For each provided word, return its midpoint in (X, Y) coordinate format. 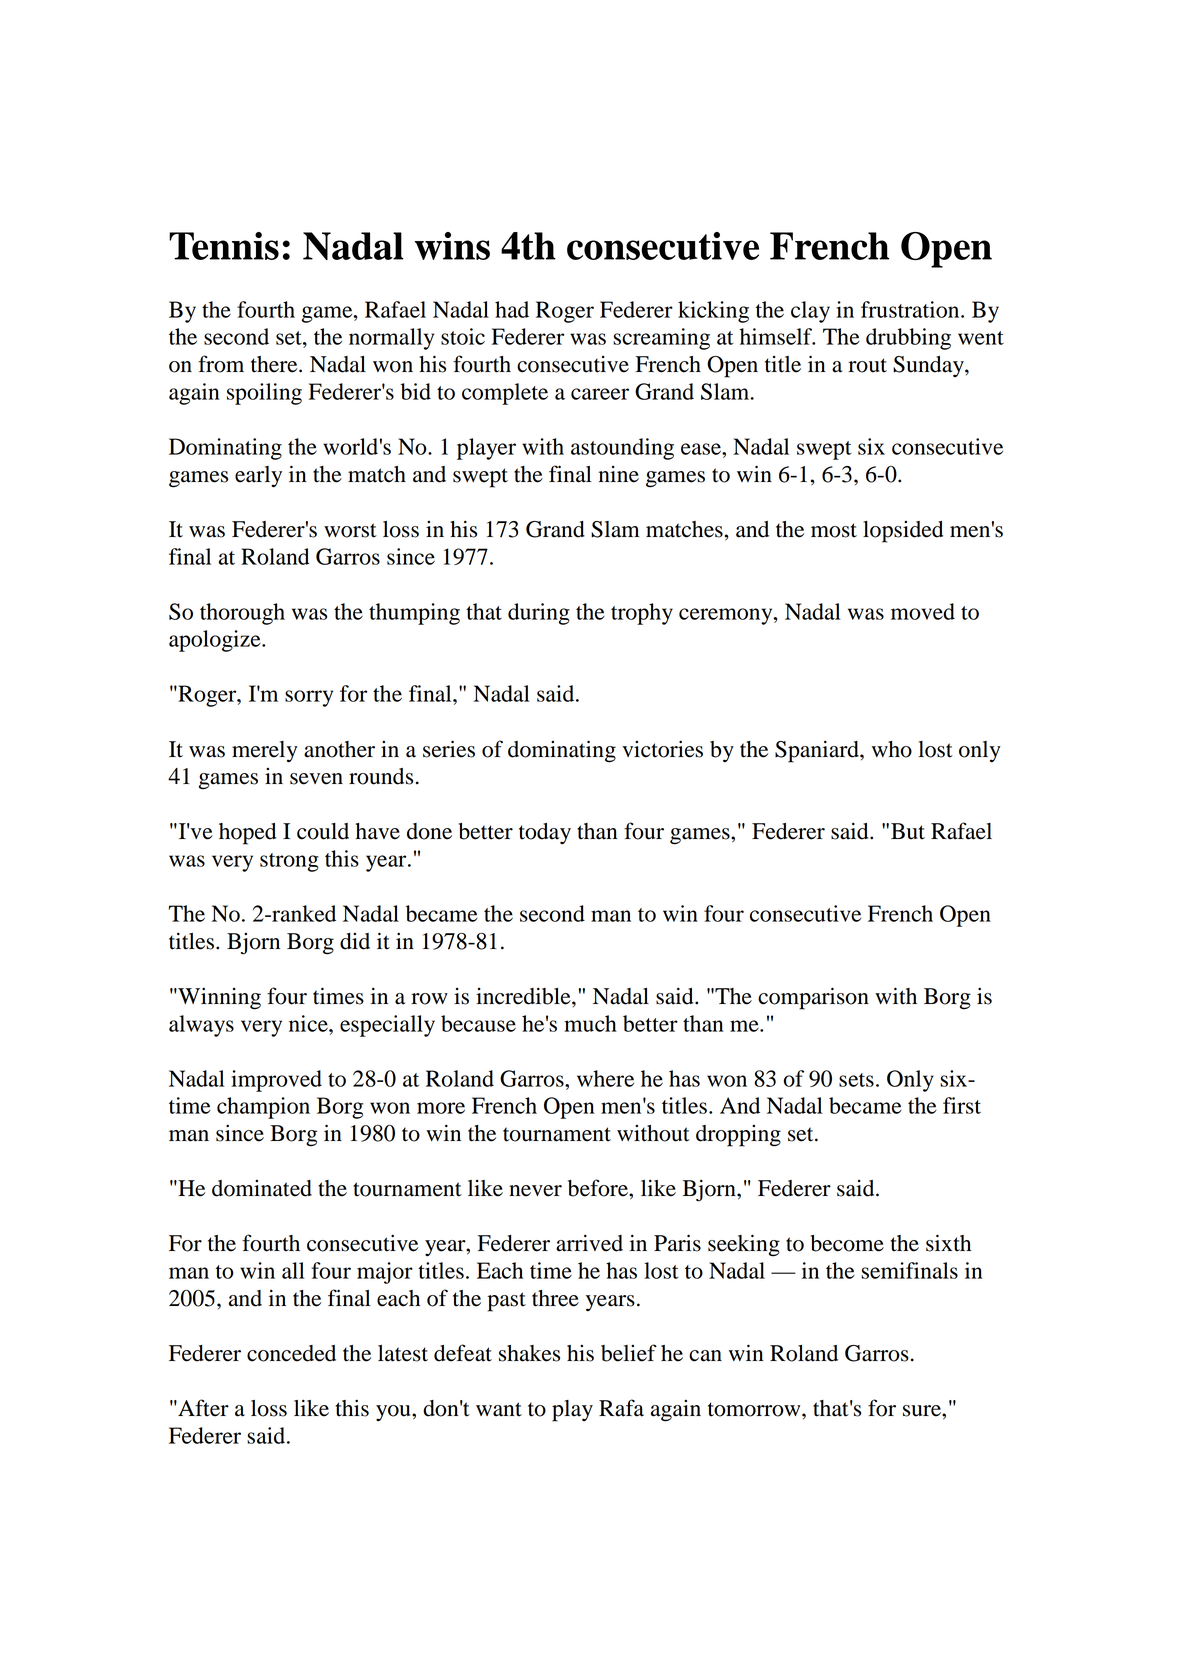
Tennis (224, 246)
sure (923, 1411)
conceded (291, 1353)
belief (629, 1353)
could (323, 831)
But (908, 831)
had (512, 309)
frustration (911, 309)
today (545, 833)
